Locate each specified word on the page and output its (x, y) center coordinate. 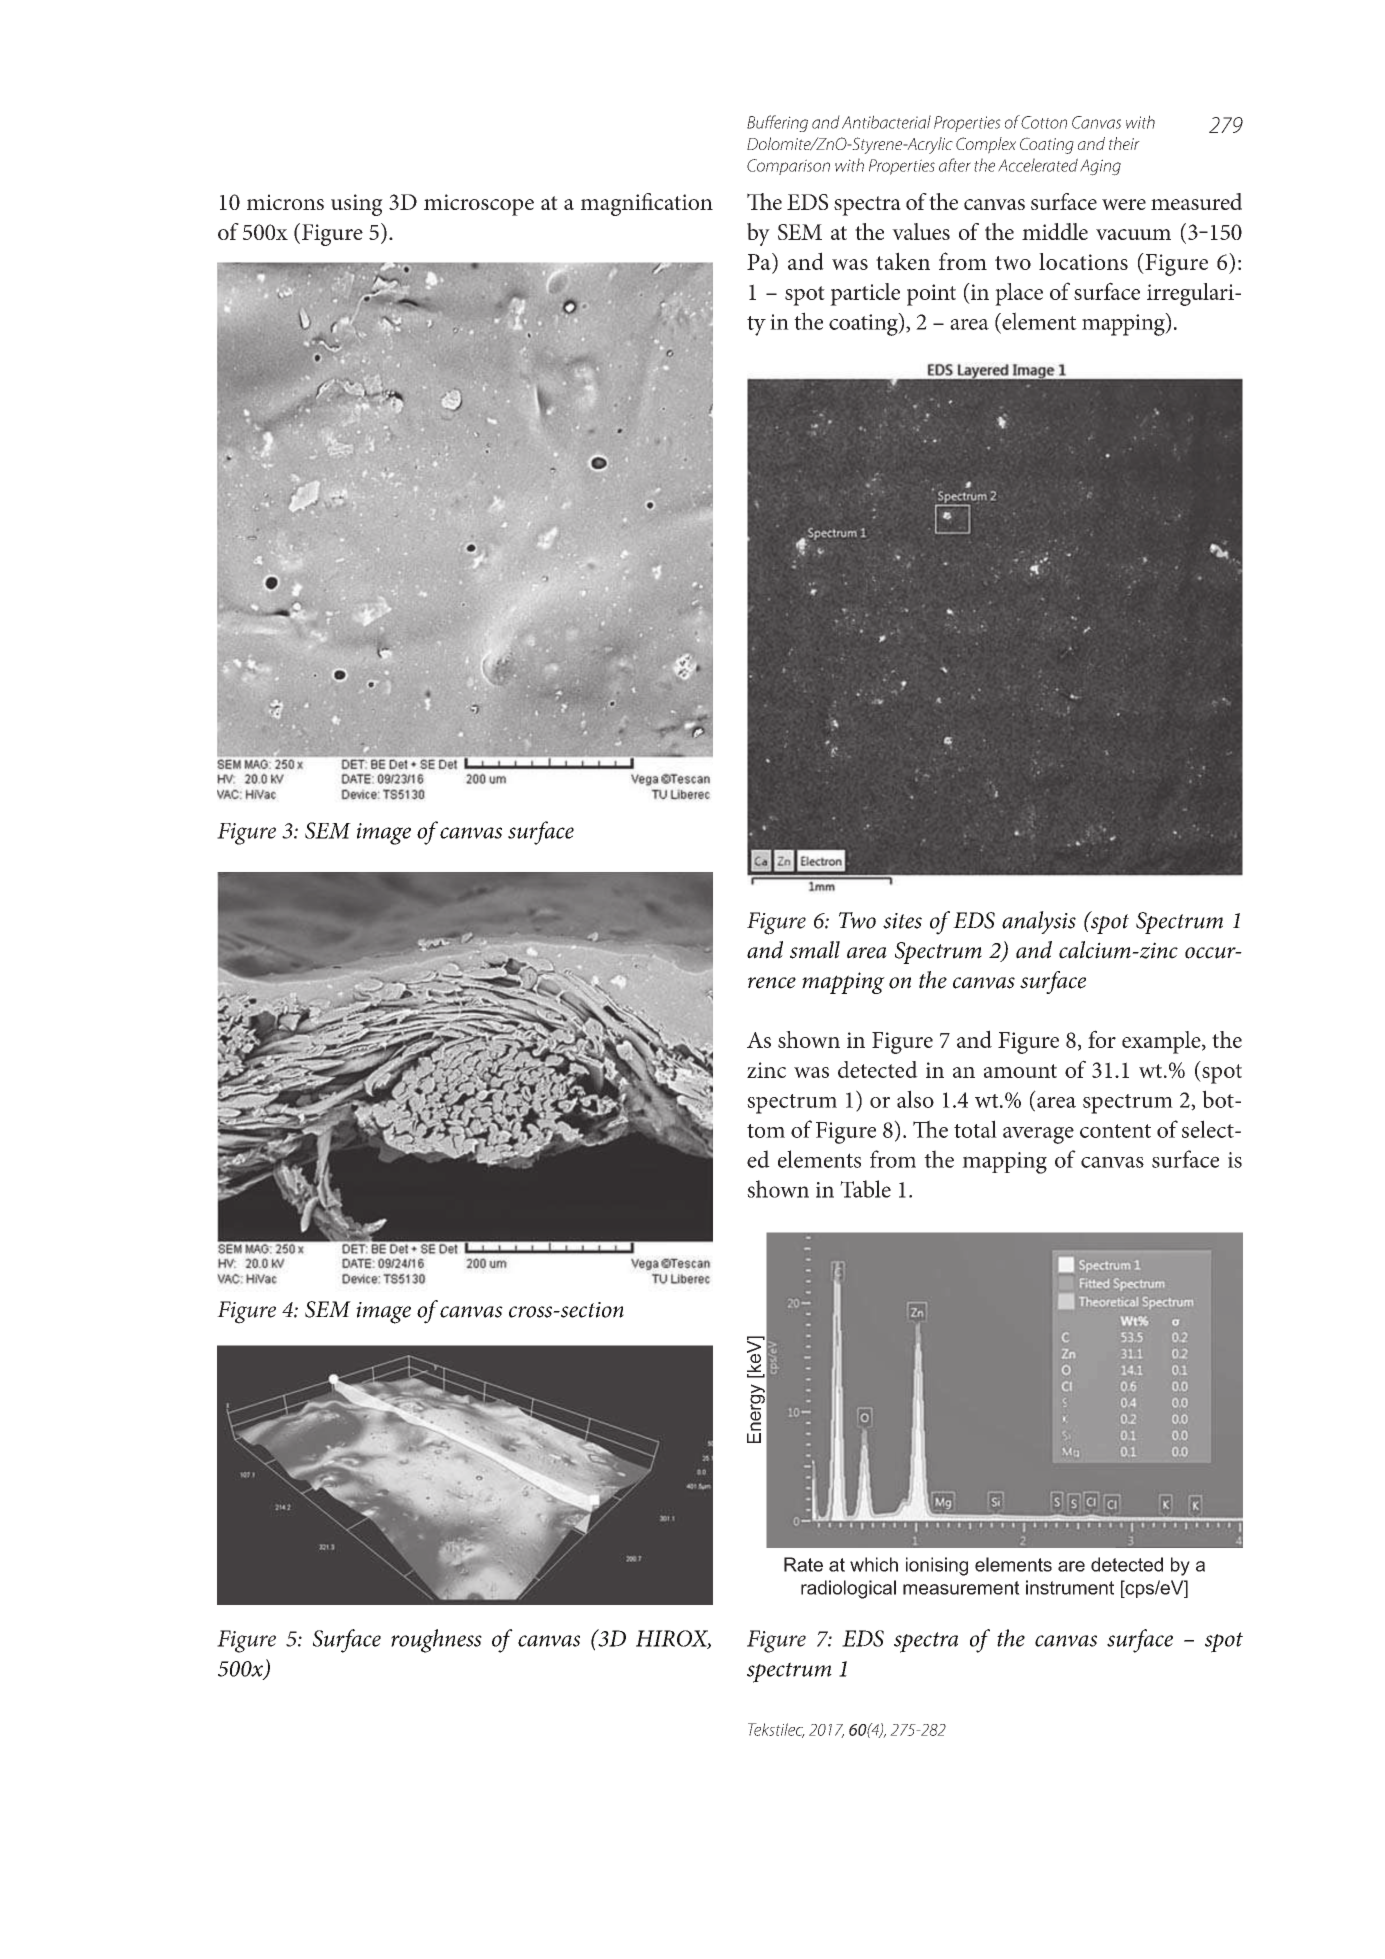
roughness (436, 1641)
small (815, 950)
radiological (848, 1589)
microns (285, 202)
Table (865, 1189)
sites (902, 921)
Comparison (788, 167)
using (357, 205)
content (1115, 1131)
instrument (1070, 1587)
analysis (1039, 922)
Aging (1100, 167)
